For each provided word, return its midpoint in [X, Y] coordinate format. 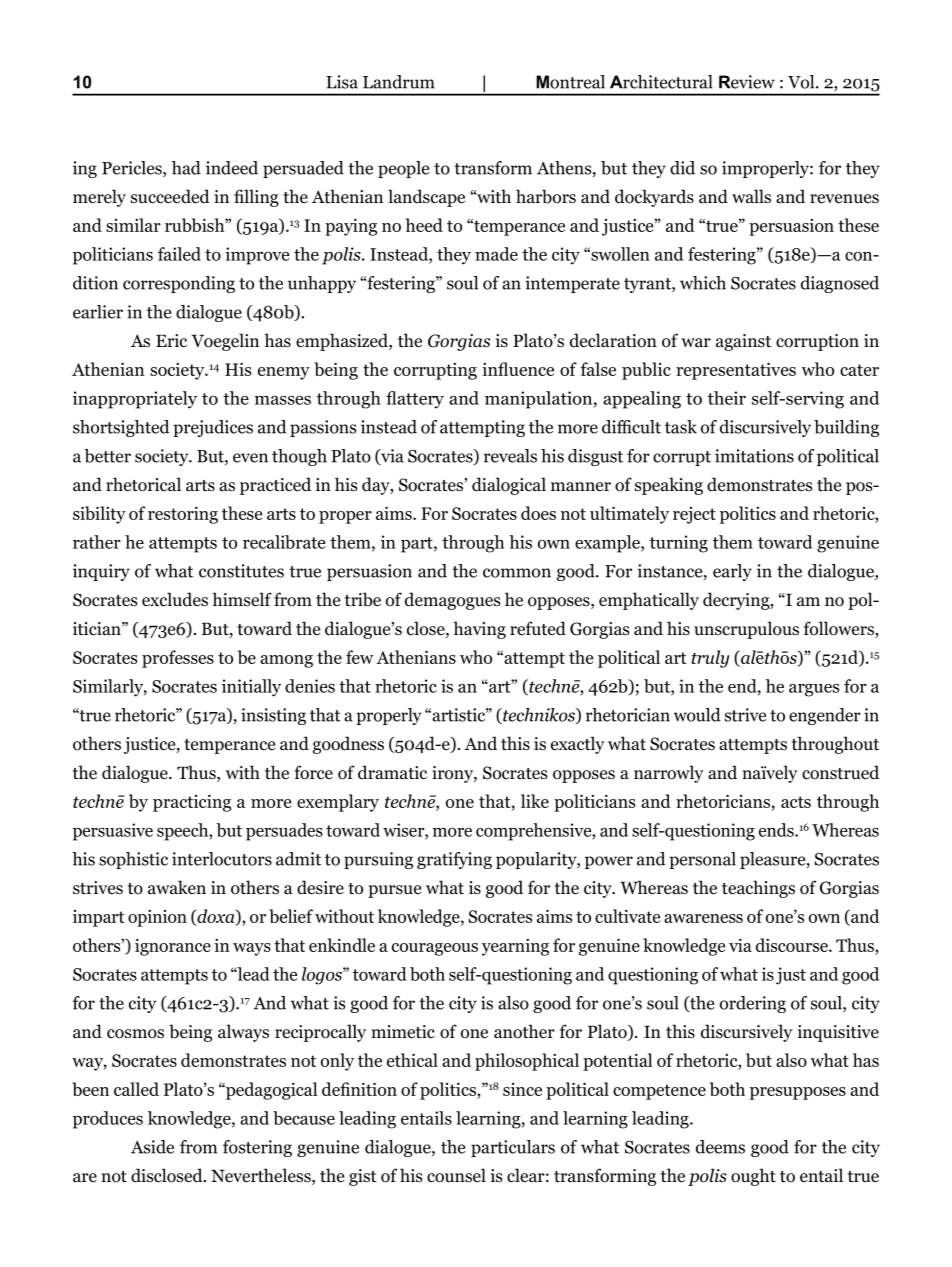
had [186, 168]
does [538, 513]
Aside [152, 1147]
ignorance [173, 947]
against [743, 342]
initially [251, 688]
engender [825, 716]
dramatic [392, 772]
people [403, 169]
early [732, 572]
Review [747, 82]
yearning [515, 947]
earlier [98, 312]
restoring [183, 515]
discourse [793, 945]
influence [518, 369]
